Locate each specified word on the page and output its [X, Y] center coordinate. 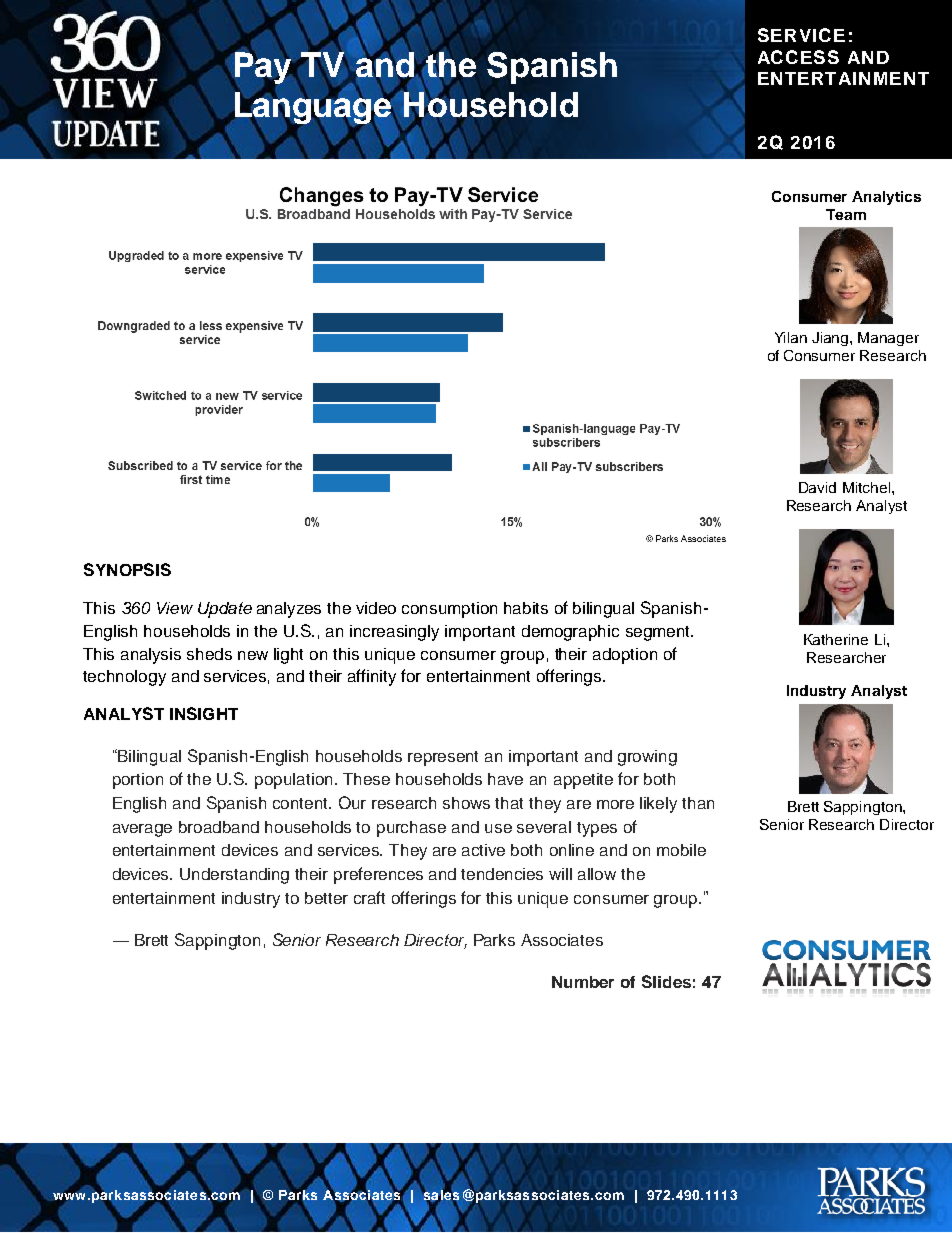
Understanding [234, 876]
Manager [888, 339]
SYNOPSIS [127, 569]
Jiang [831, 339]
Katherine [836, 639]
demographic [570, 633]
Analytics [886, 198]
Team [846, 214]
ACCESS [798, 57]
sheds [209, 654]
